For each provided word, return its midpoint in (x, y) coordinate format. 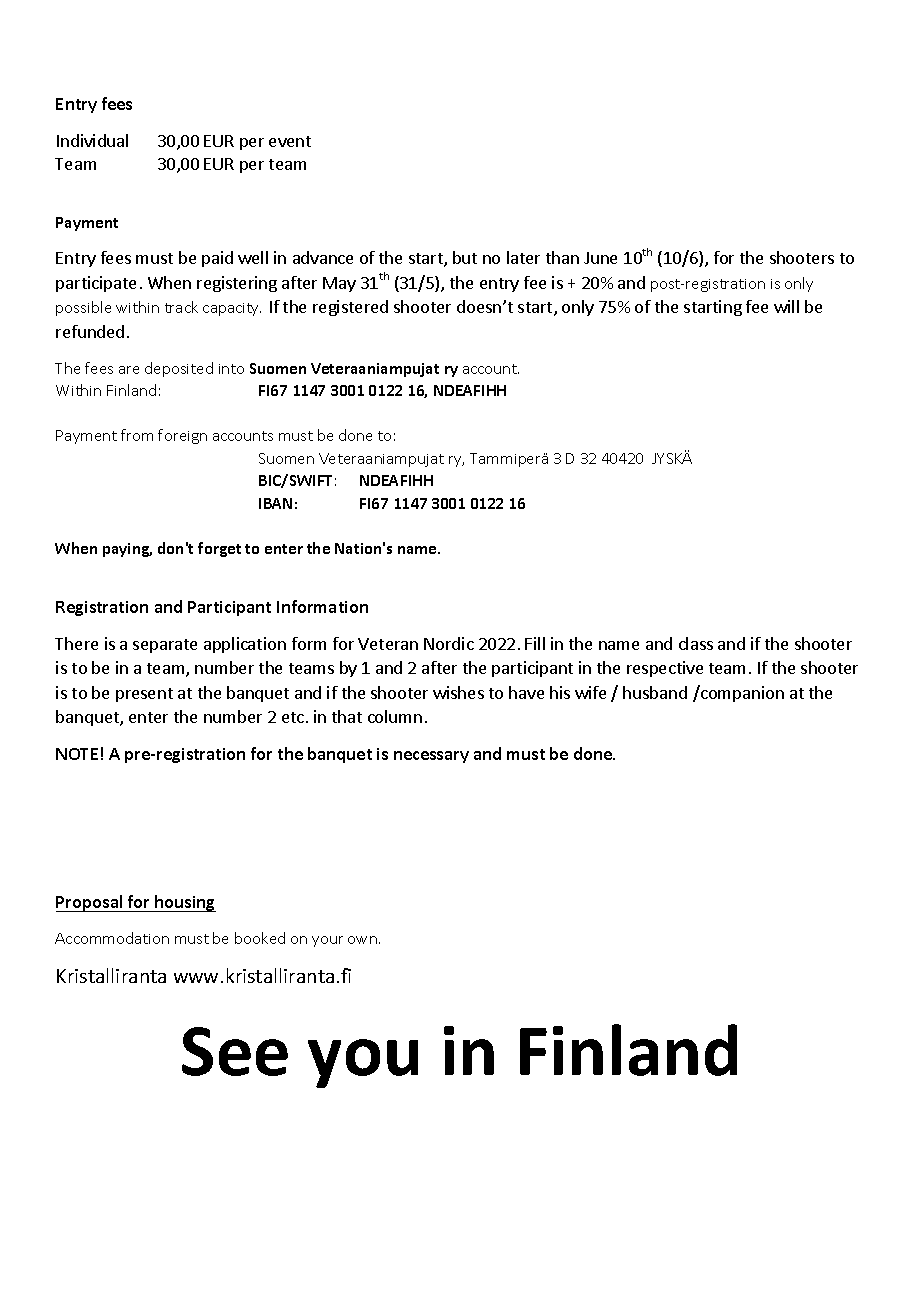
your (327, 941)
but (465, 257)
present (144, 695)
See (235, 1051)
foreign (182, 436)
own (362, 940)
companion (741, 693)
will (786, 306)
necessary (431, 757)
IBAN (275, 503)
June (600, 258)
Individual (92, 140)
